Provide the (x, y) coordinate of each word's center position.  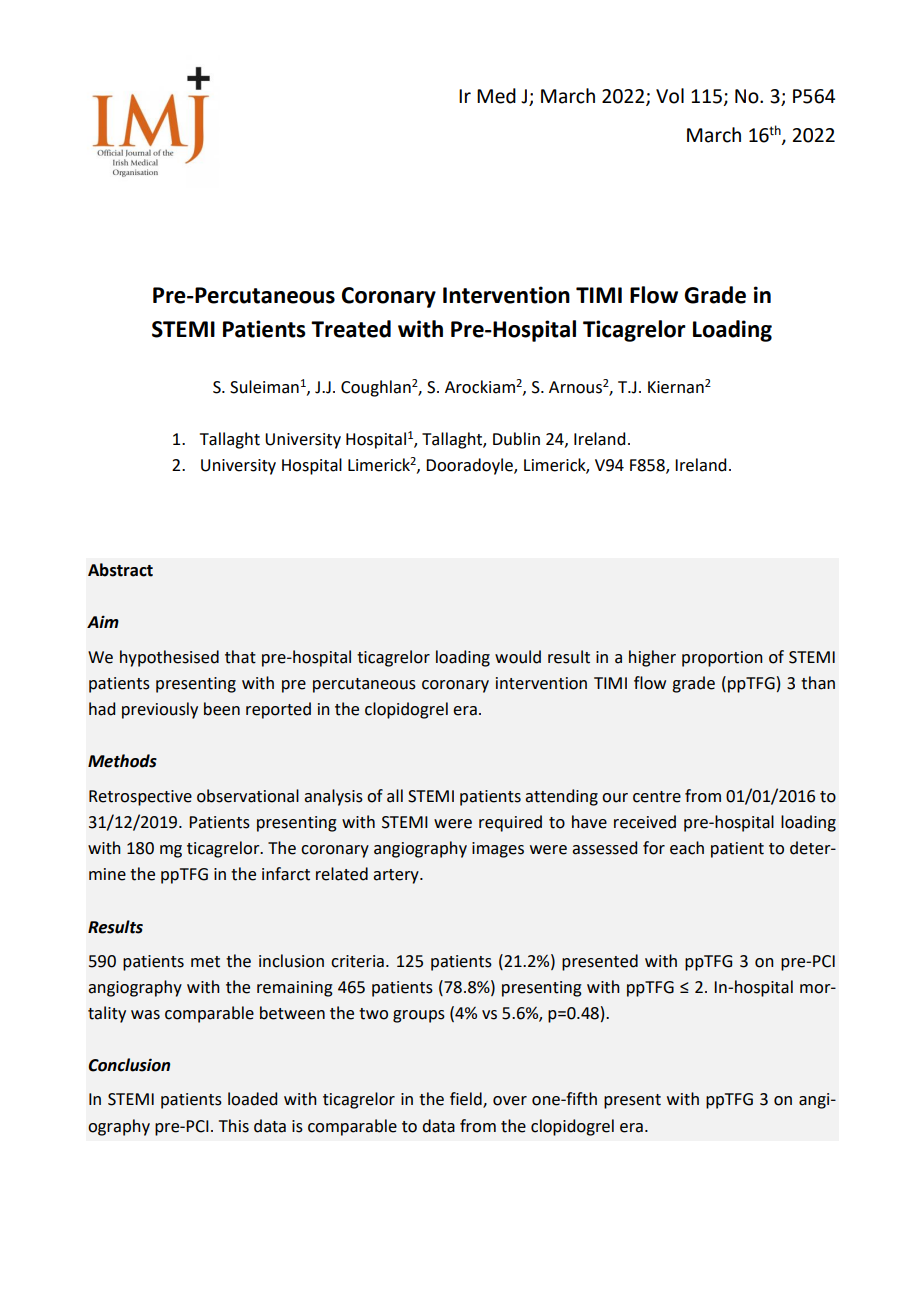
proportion (722, 659)
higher (652, 658)
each (687, 848)
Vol (670, 96)
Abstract (120, 570)
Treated (351, 329)
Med (496, 96)
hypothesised (169, 658)
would (518, 657)
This (234, 1126)
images (498, 850)
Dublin (516, 439)
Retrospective (140, 798)
